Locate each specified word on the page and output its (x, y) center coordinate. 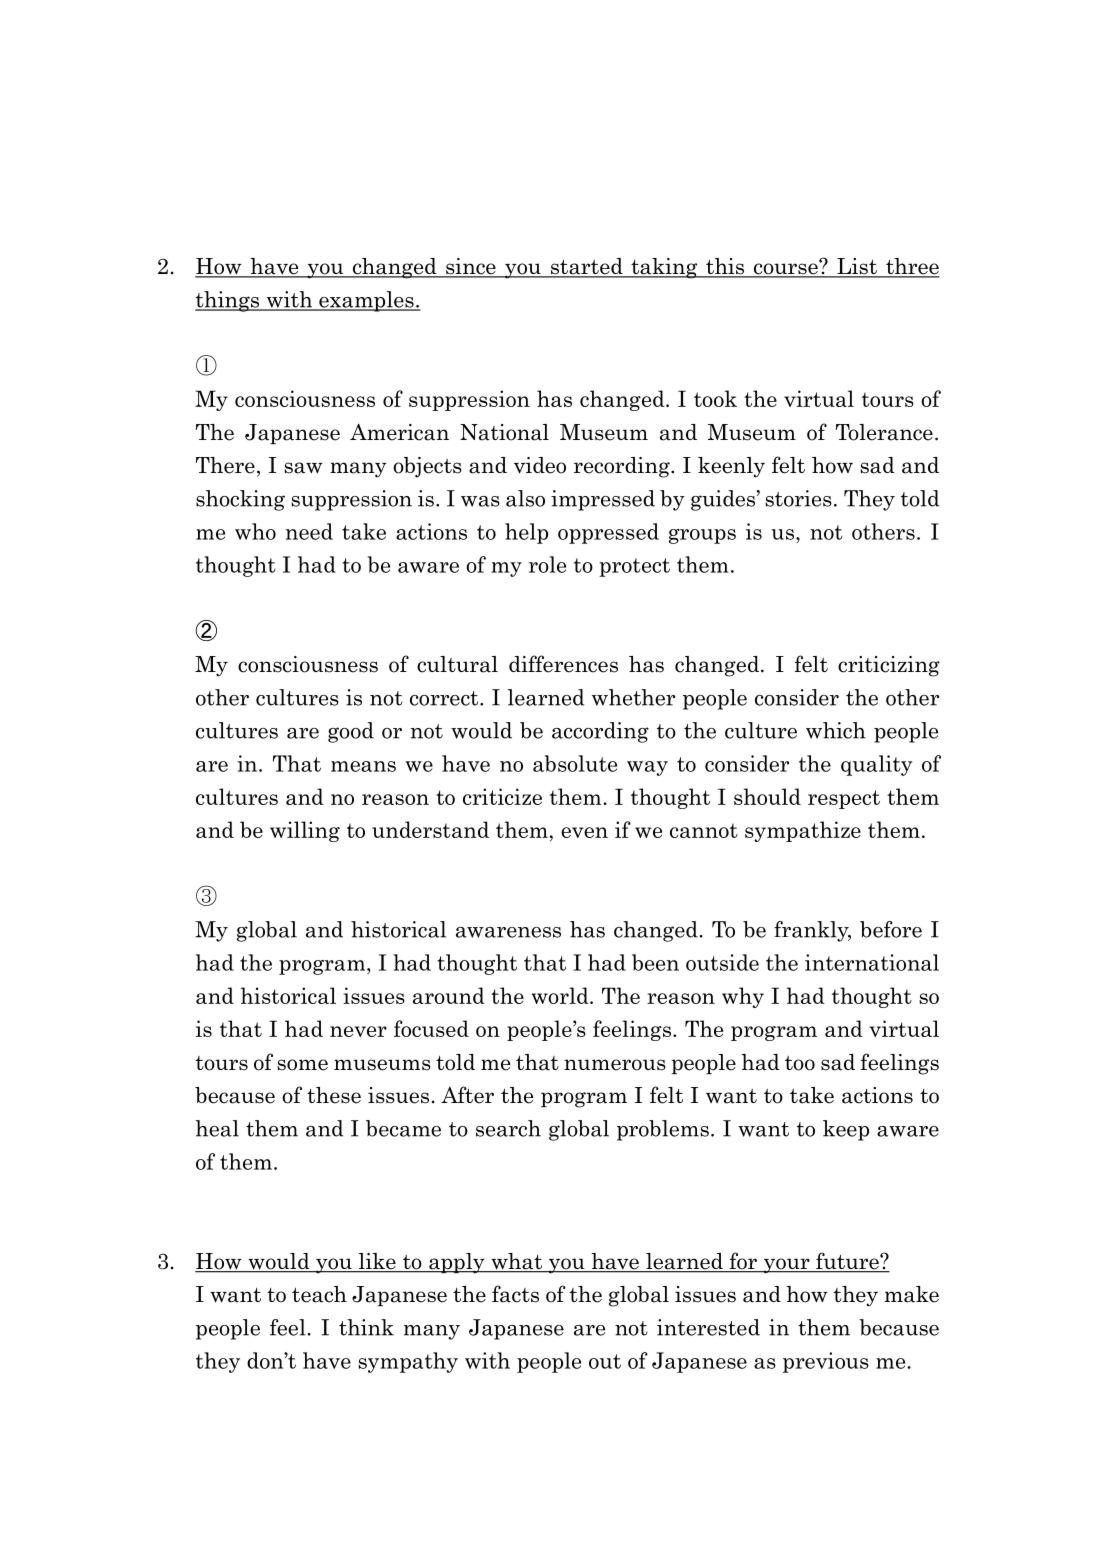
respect (844, 799)
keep (846, 1130)
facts (515, 1294)
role (547, 564)
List (857, 267)
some (302, 1065)
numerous (615, 1065)
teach (319, 1294)
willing (305, 831)
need (309, 531)
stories (798, 498)
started (586, 267)
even (584, 832)
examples (366, 301)
